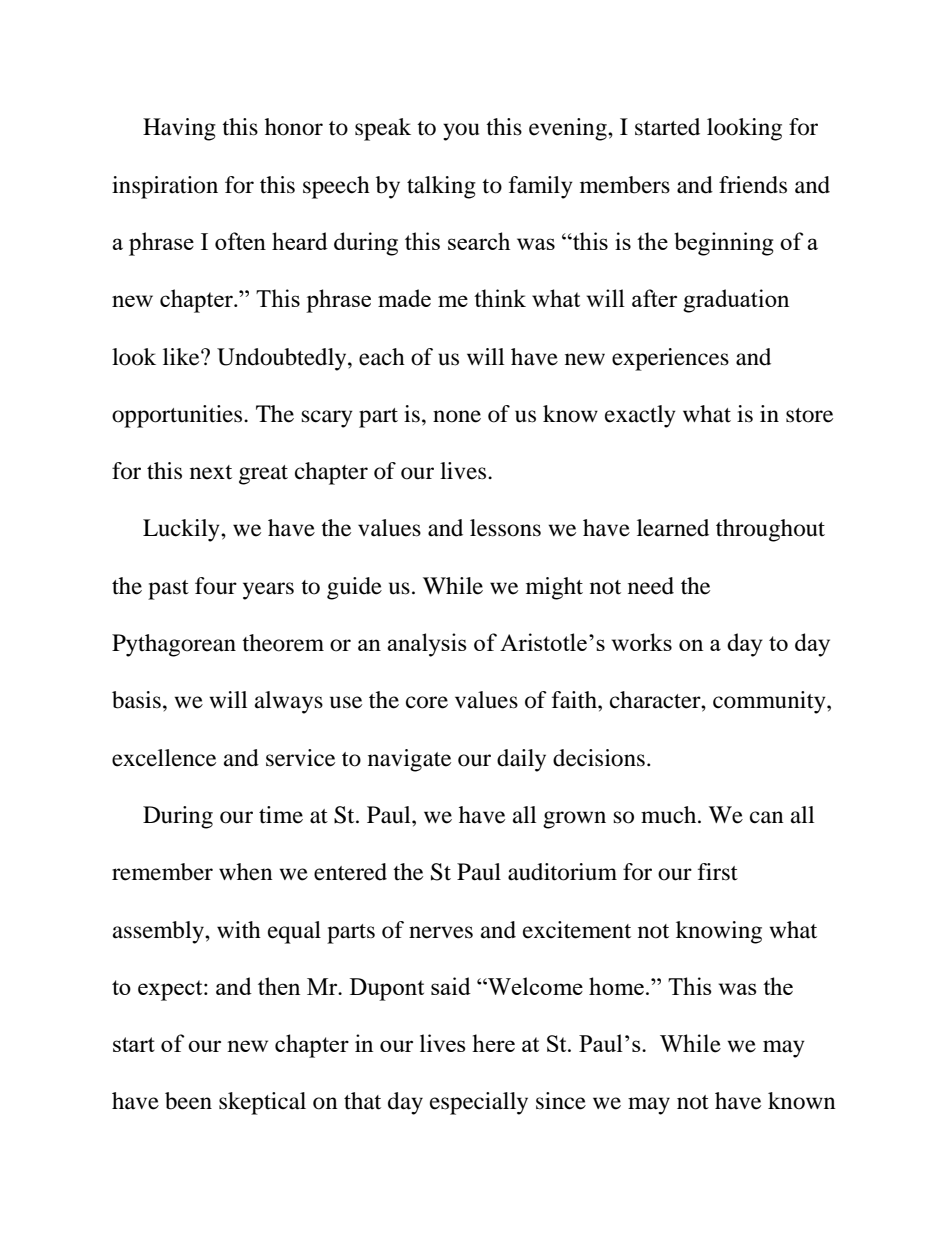  I want to click on friends, so click(753, 185).
